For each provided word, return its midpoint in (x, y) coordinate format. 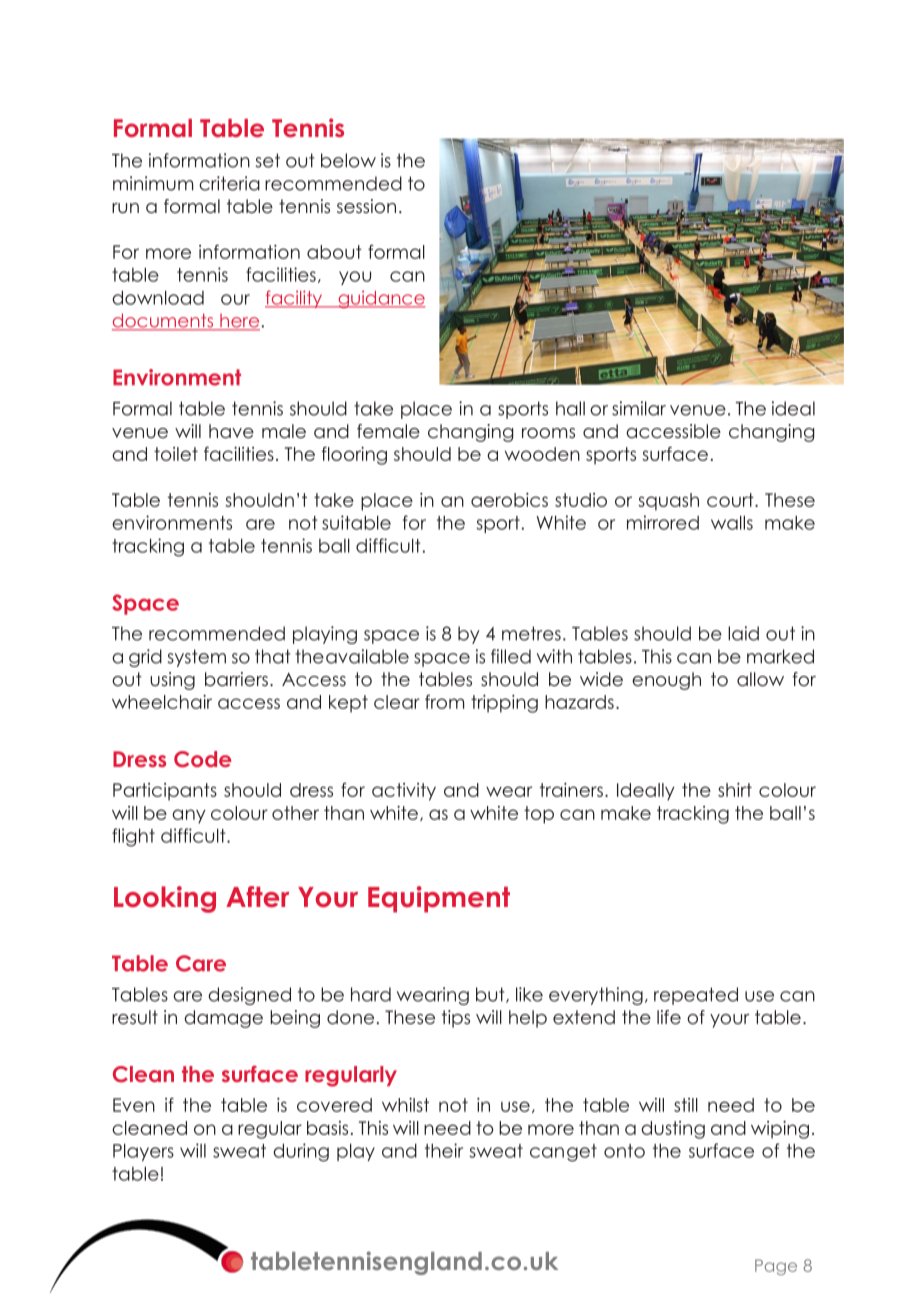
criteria (229, 183)
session (366, 206)
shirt (735, 790)
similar (639, 408)
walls (732, 522)
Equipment (439, 899)
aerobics (509, 500)
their (444, 1150)
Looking (165, 899)
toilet (176, 454)
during (301, 1152)
